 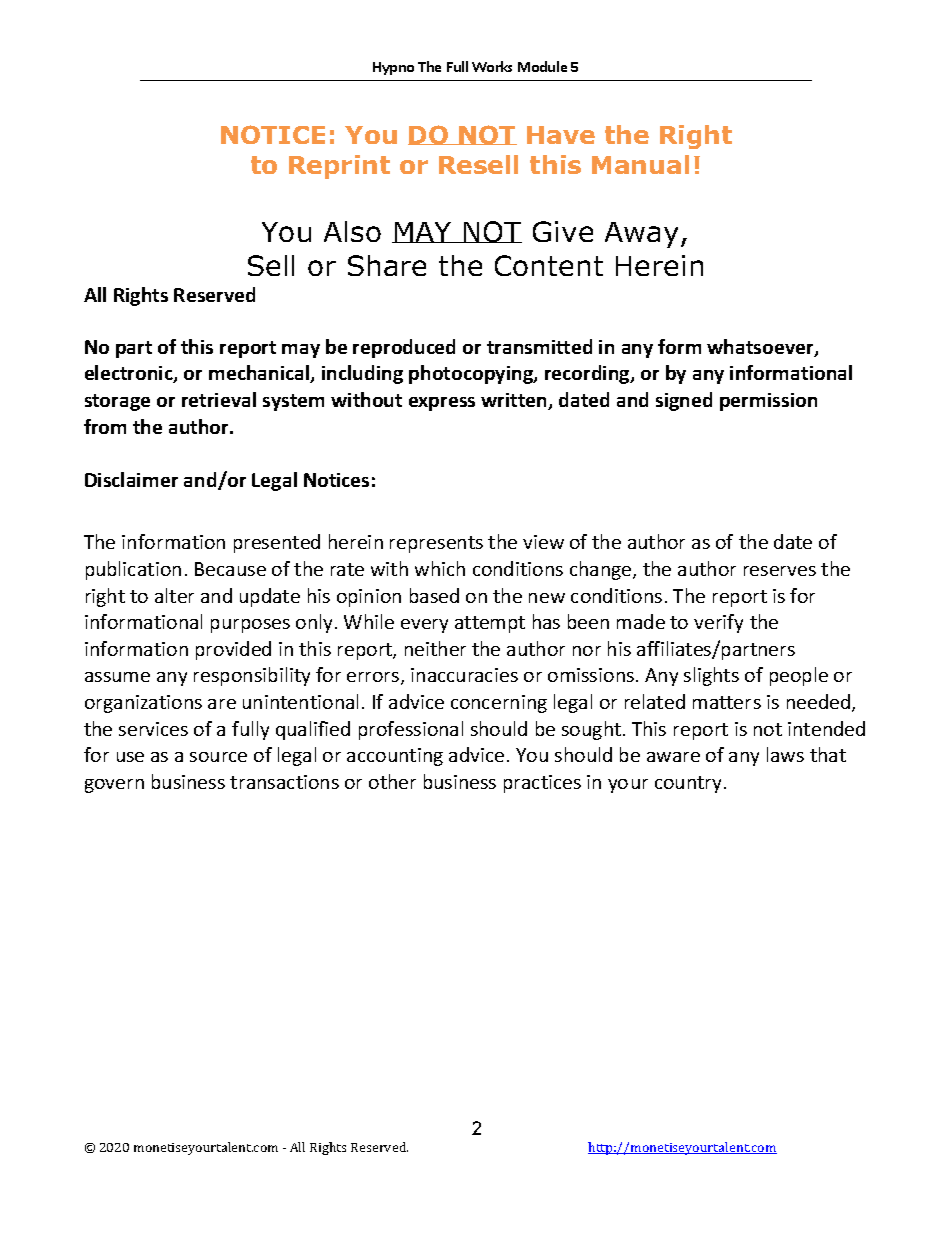 What do you see at coordinates (218, 757) in the page?
I see `source` at bounding box center [218, 757].
